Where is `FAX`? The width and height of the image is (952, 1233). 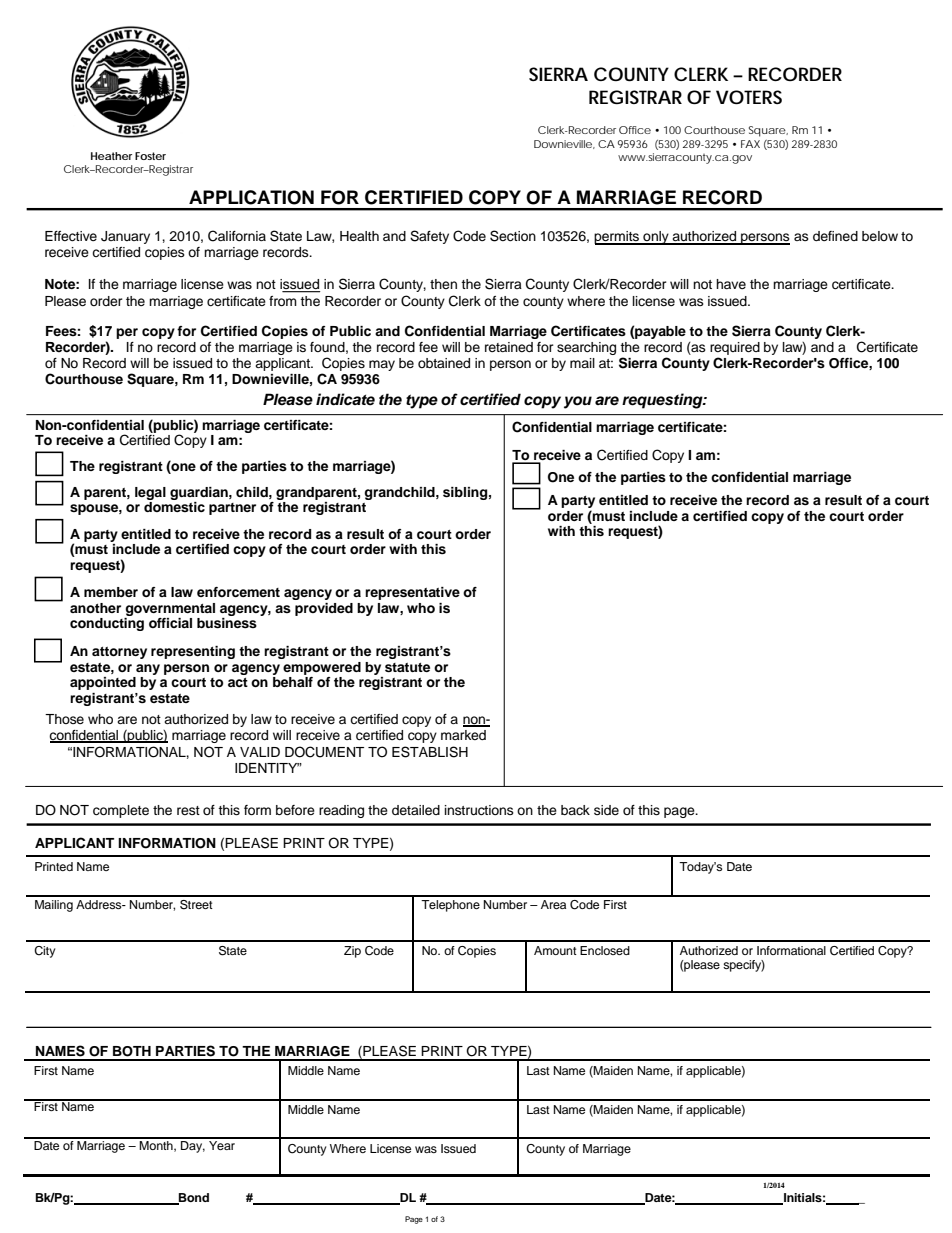 FAX is located at coordinates (750, 144).
